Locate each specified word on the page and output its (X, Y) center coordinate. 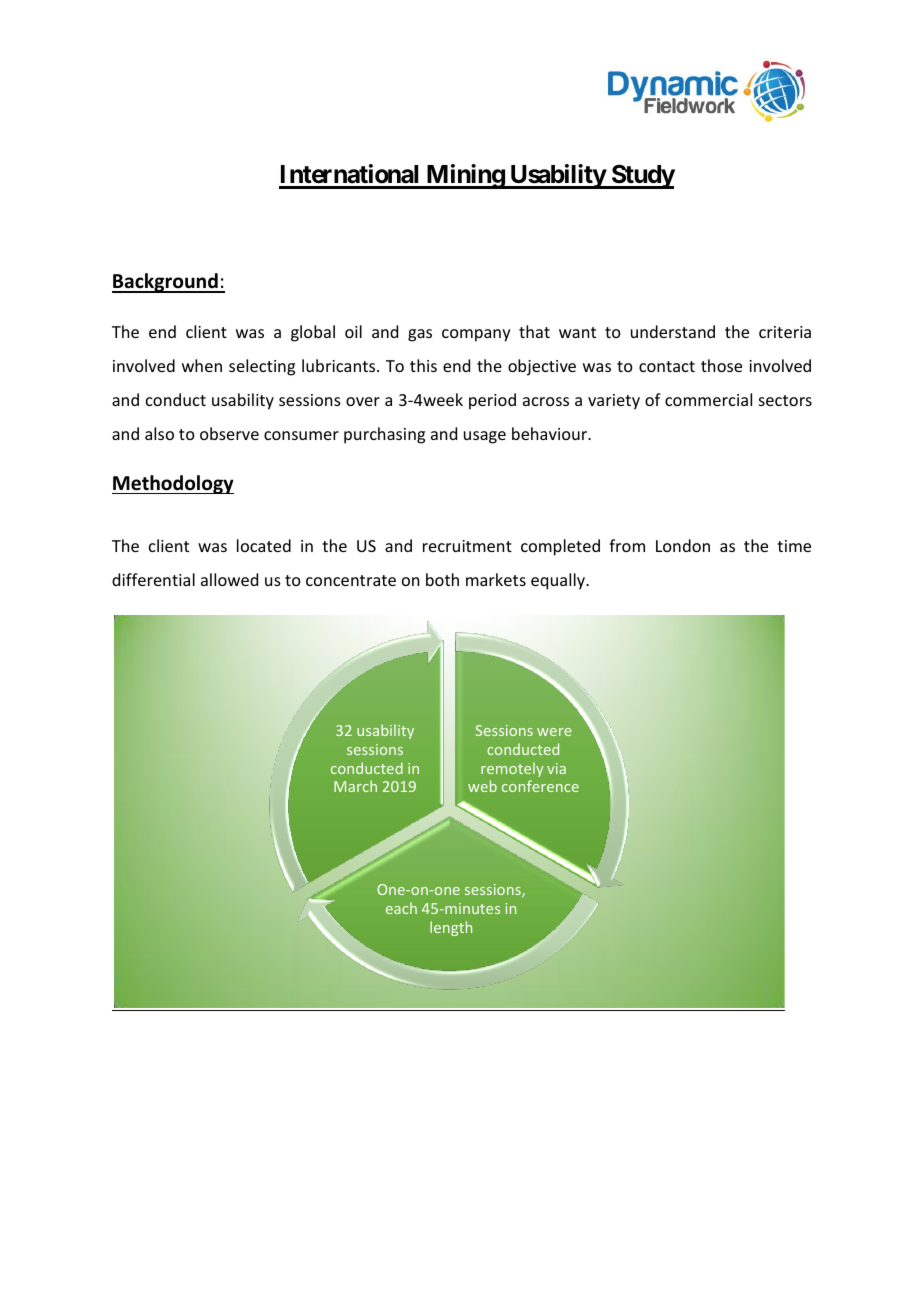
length (451, 928)
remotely (512, 769)
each (401, 908)
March (355, 786)
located (264, 545)
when (202, 365)
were (554, 732)
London (683, 545)
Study (642, 176)
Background (166, 283)
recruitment (467, 546)
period (492, 401)
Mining (465, 176)
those (721, 365)
